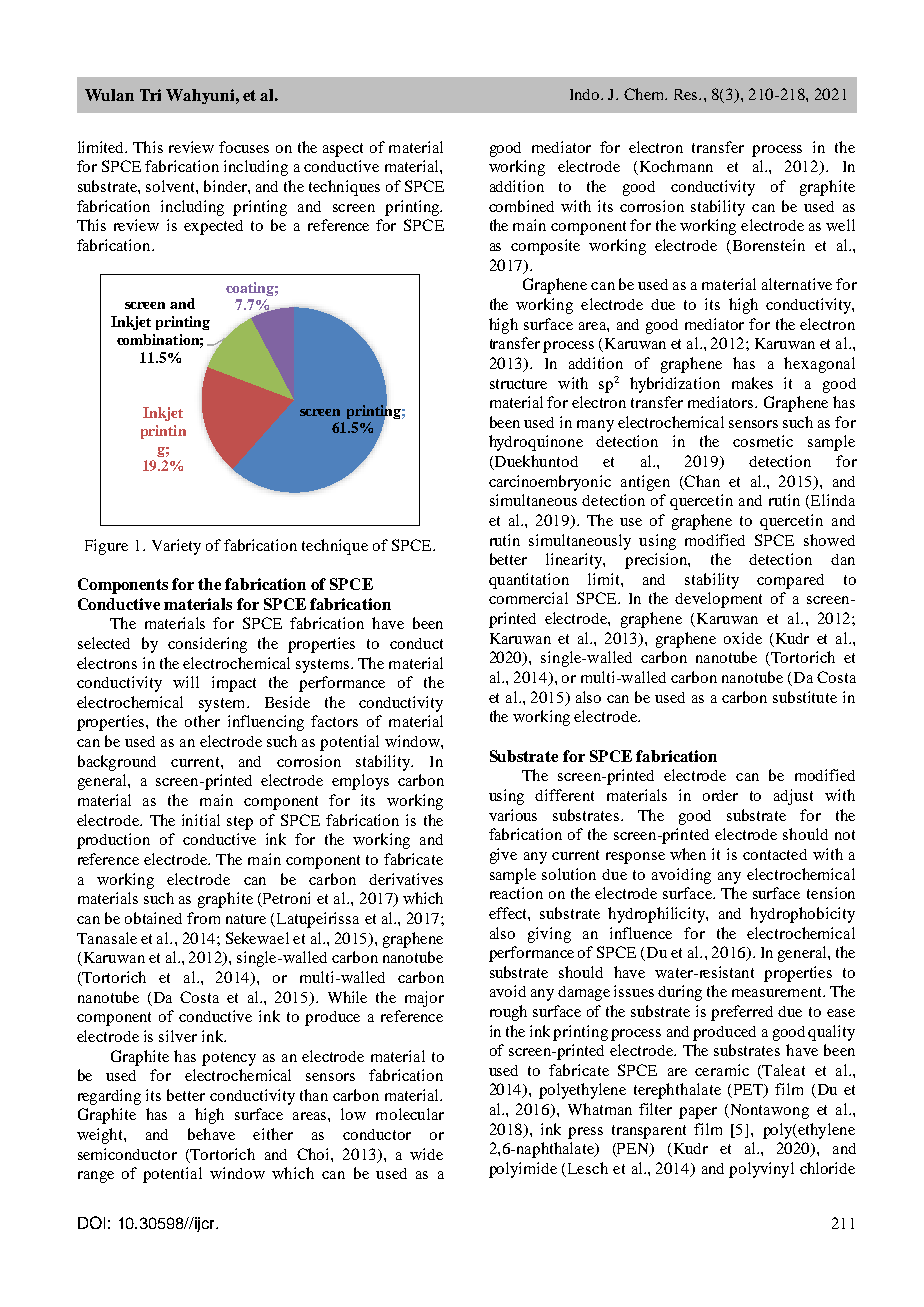 The width and height of the screenshot is (924, 1307). What do you see at coordinates (743, 638) in the screenshot?
I see `oxide` at bounding box center [743, 638].
